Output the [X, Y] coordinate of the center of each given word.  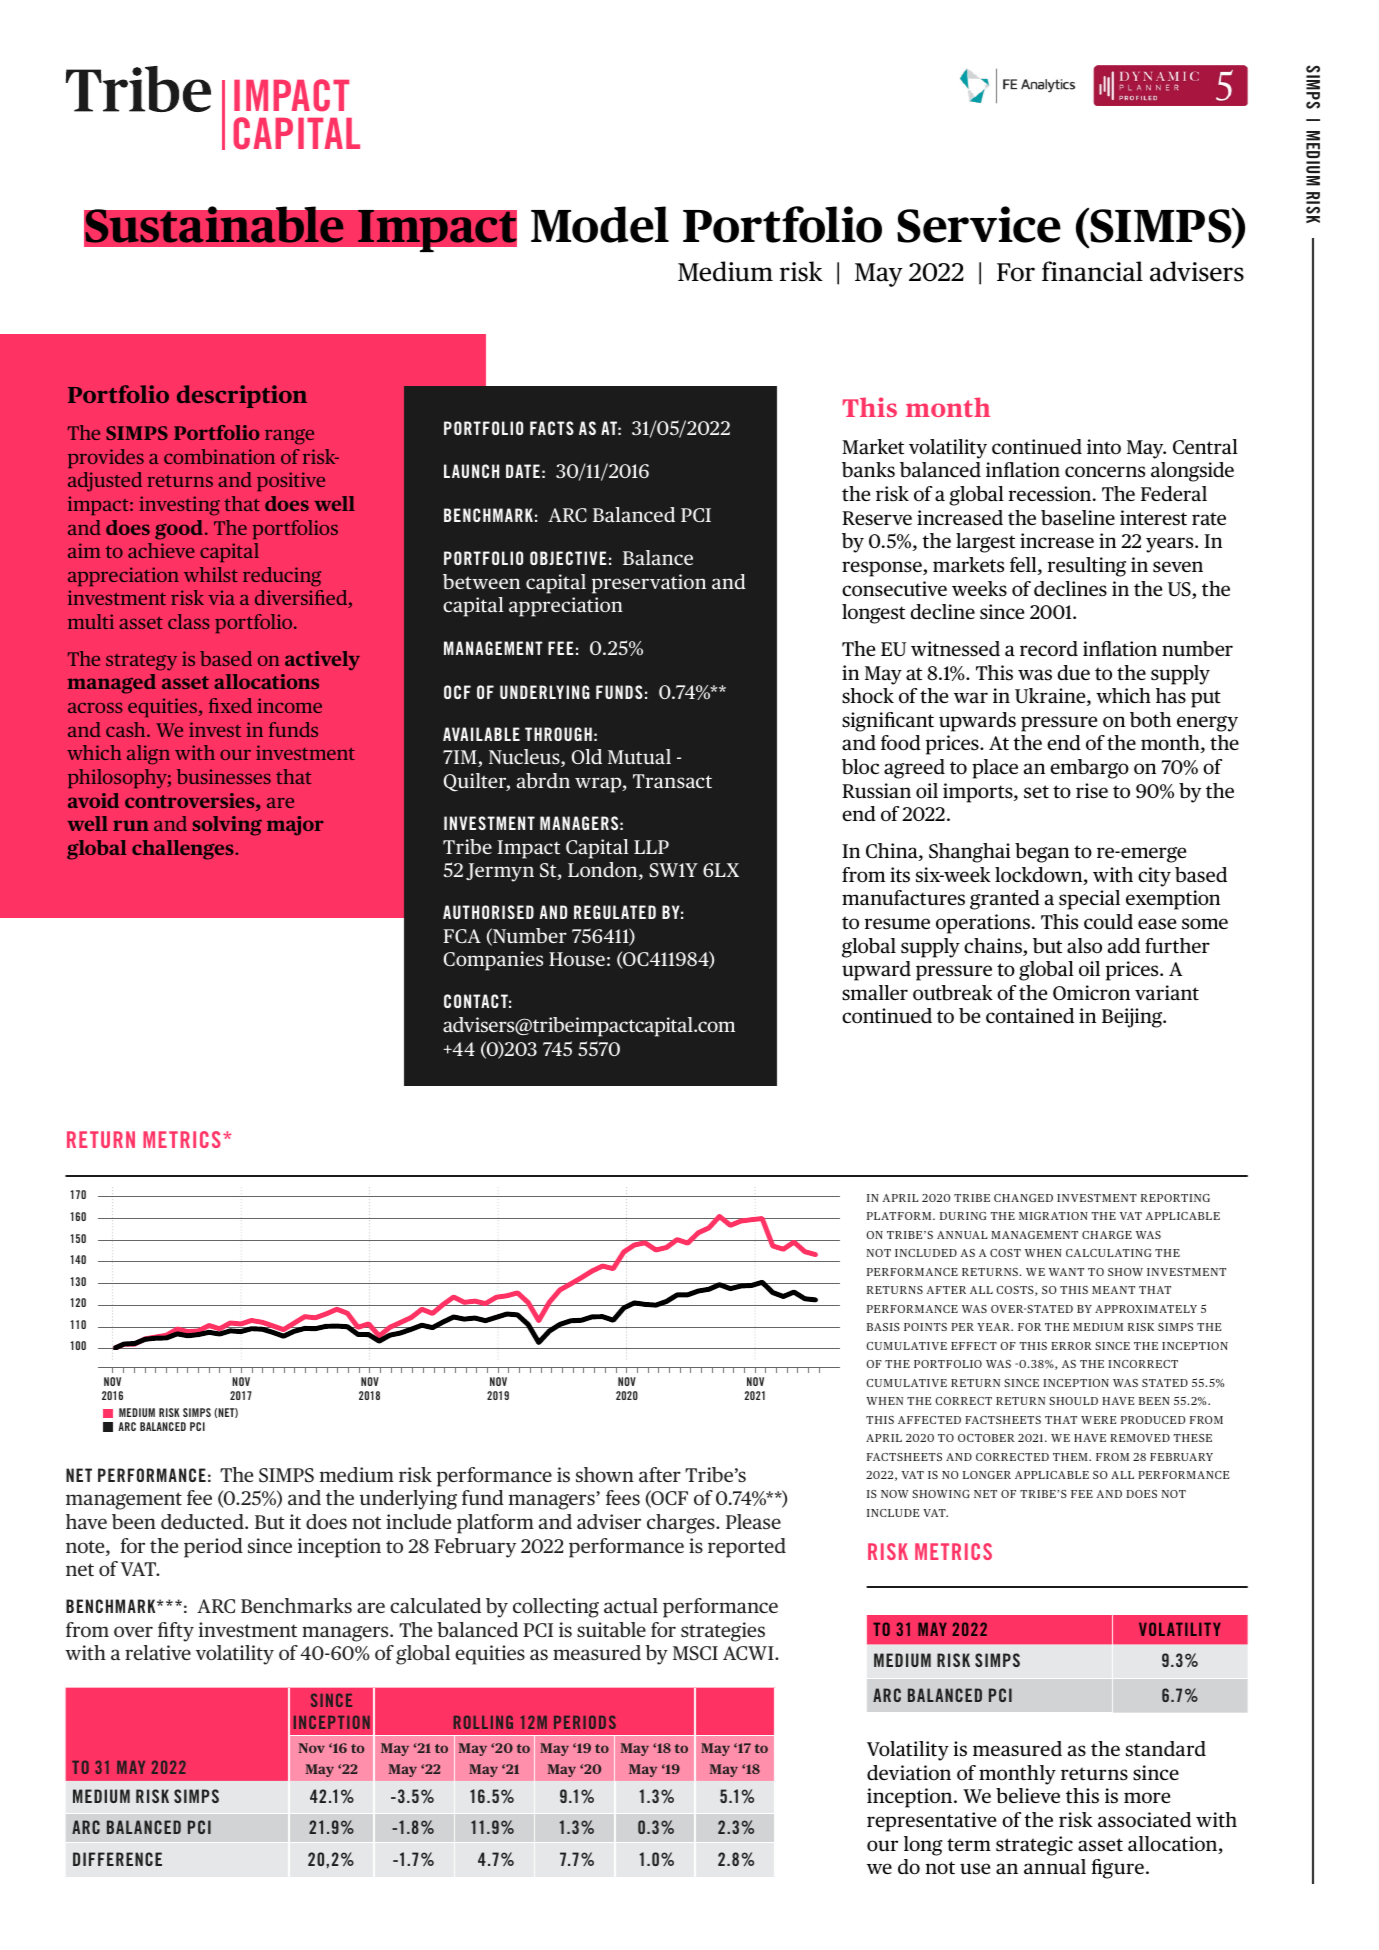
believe [1028, 1796]
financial [1092, 271]
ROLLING [483, 1722]
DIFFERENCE [117, 1859]
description [242, 396]
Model [600, 224]
